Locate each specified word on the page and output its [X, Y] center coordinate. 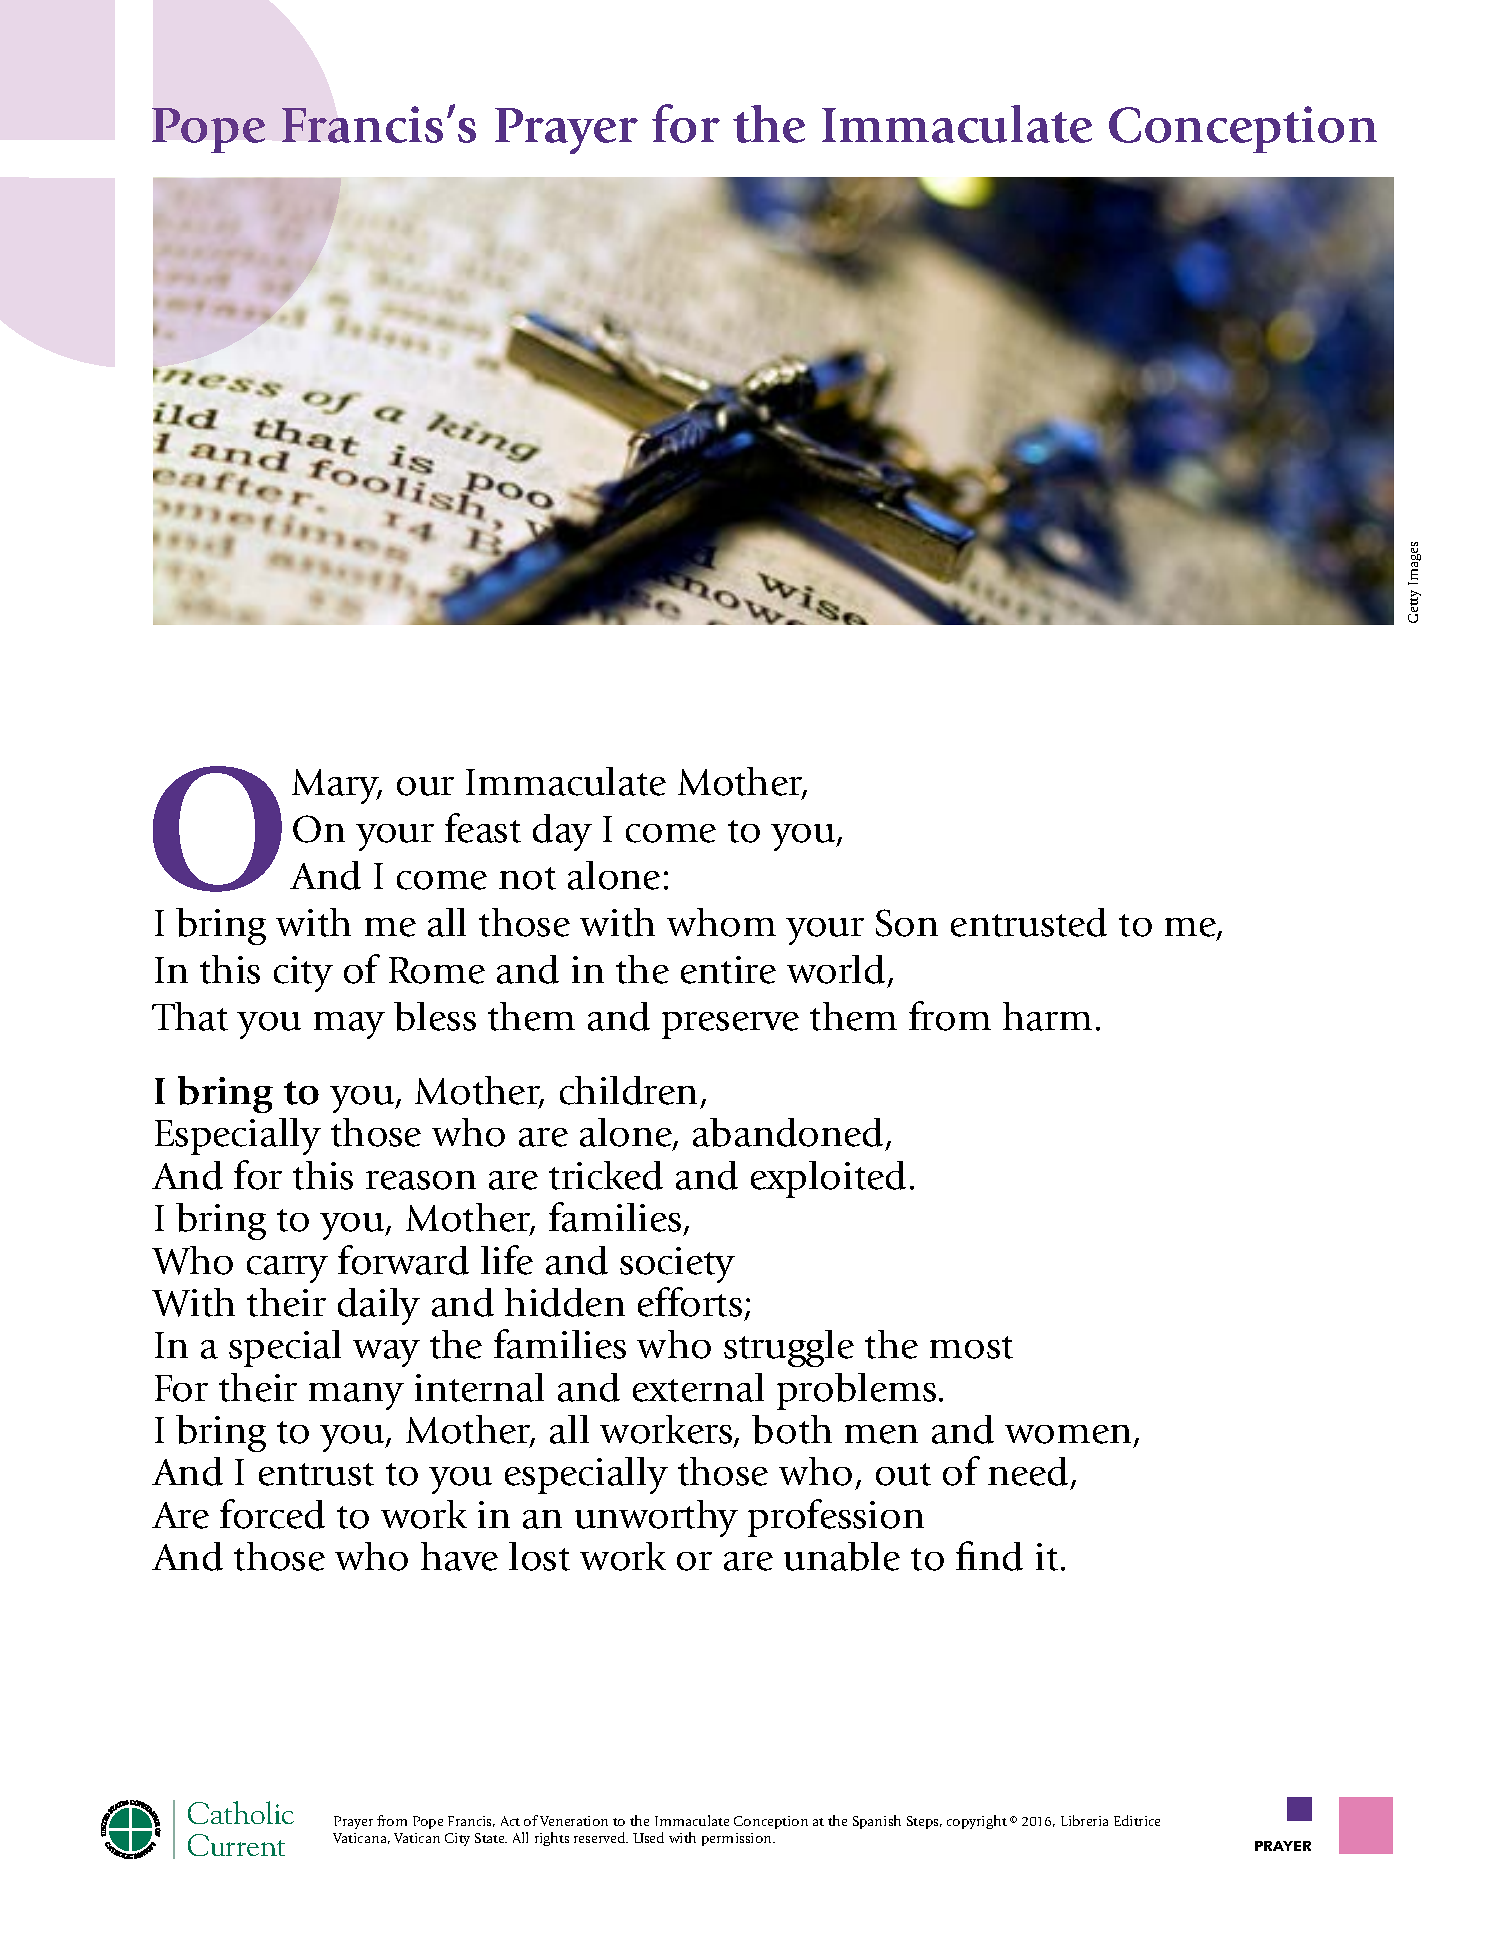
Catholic [241, 1812]
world [836, 969]
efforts [690, 1302]
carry [287, 1269]
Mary [336, 786]
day [562, 832]
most [971, 1347]
